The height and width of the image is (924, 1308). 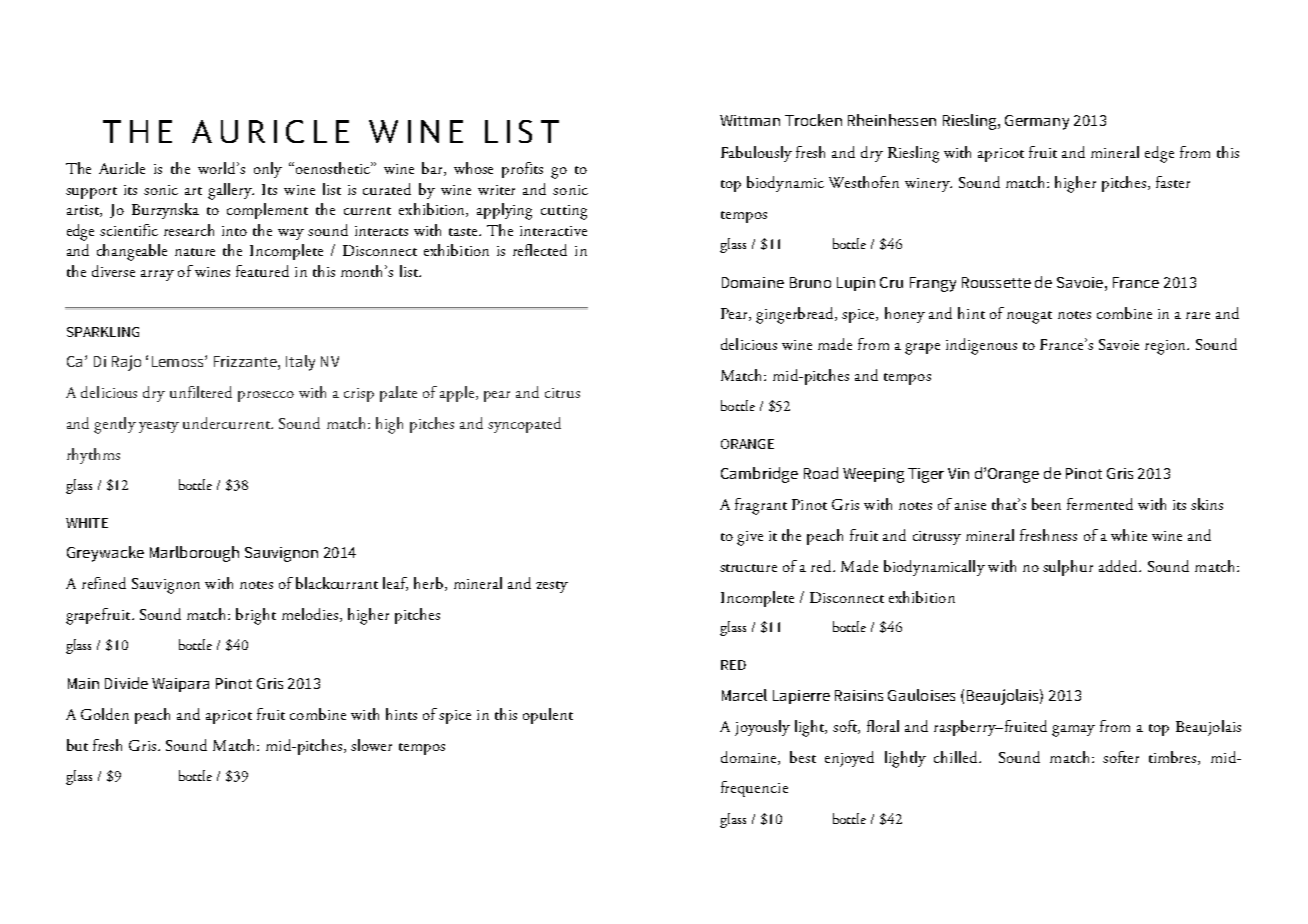 What do you see at coordinates (750, 538) in the image?
I see `give` at bounding box center [750, 538].
